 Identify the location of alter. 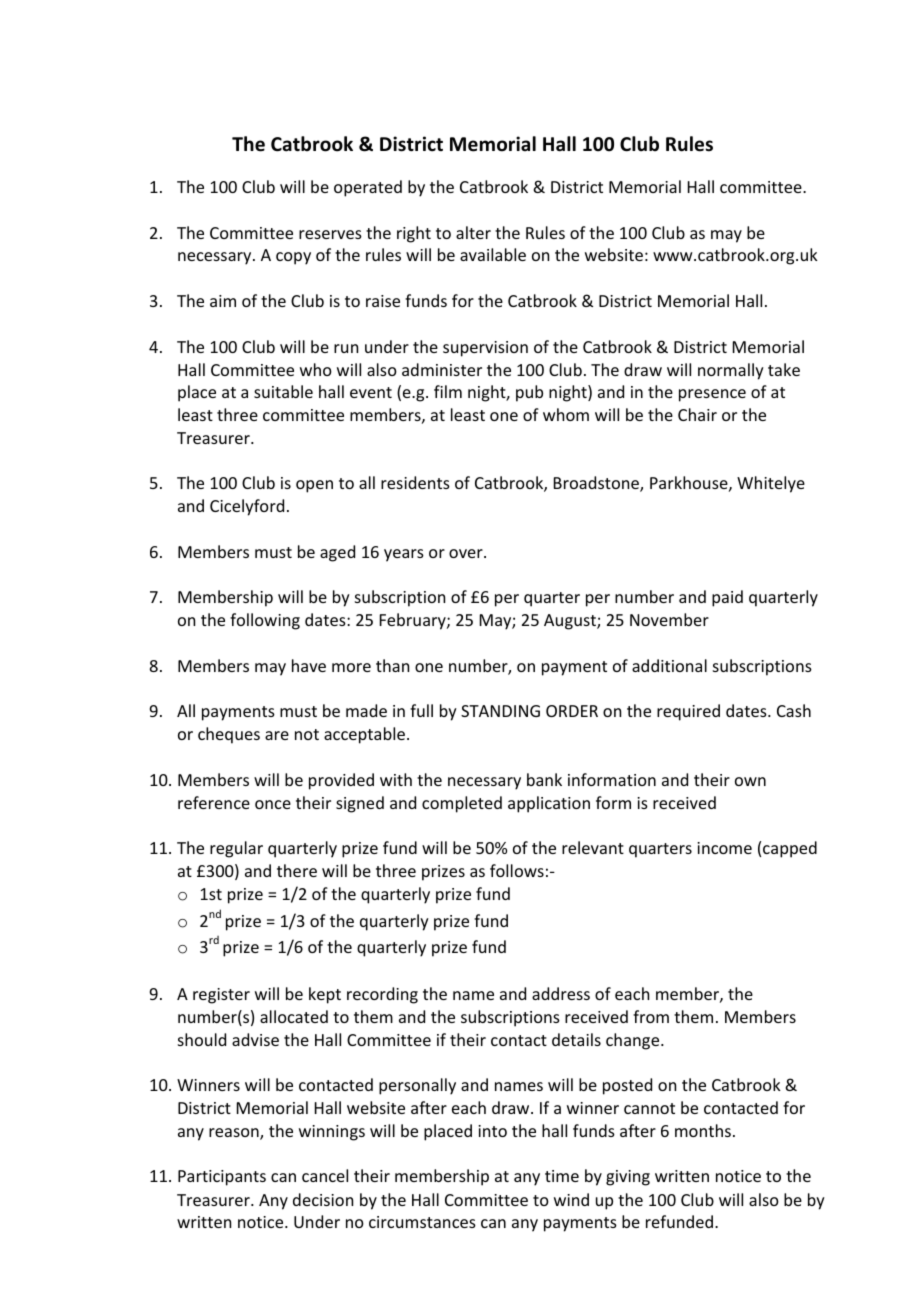
(473, 232).
